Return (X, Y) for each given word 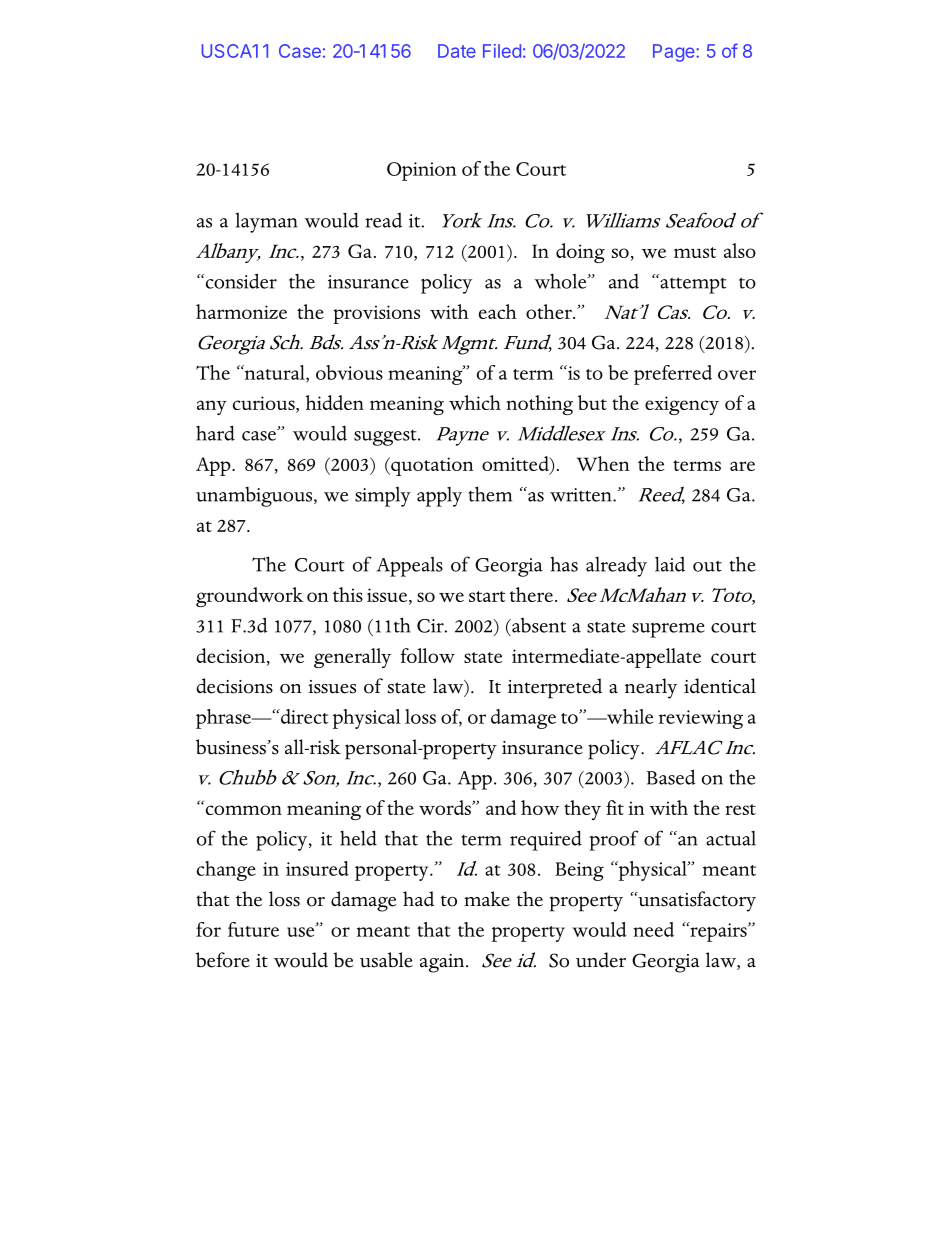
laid (670, 564)
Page (675, 53)
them (490, 494)
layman (266, 223)
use (302, 931)
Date (457, 51)
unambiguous (255, 497)
